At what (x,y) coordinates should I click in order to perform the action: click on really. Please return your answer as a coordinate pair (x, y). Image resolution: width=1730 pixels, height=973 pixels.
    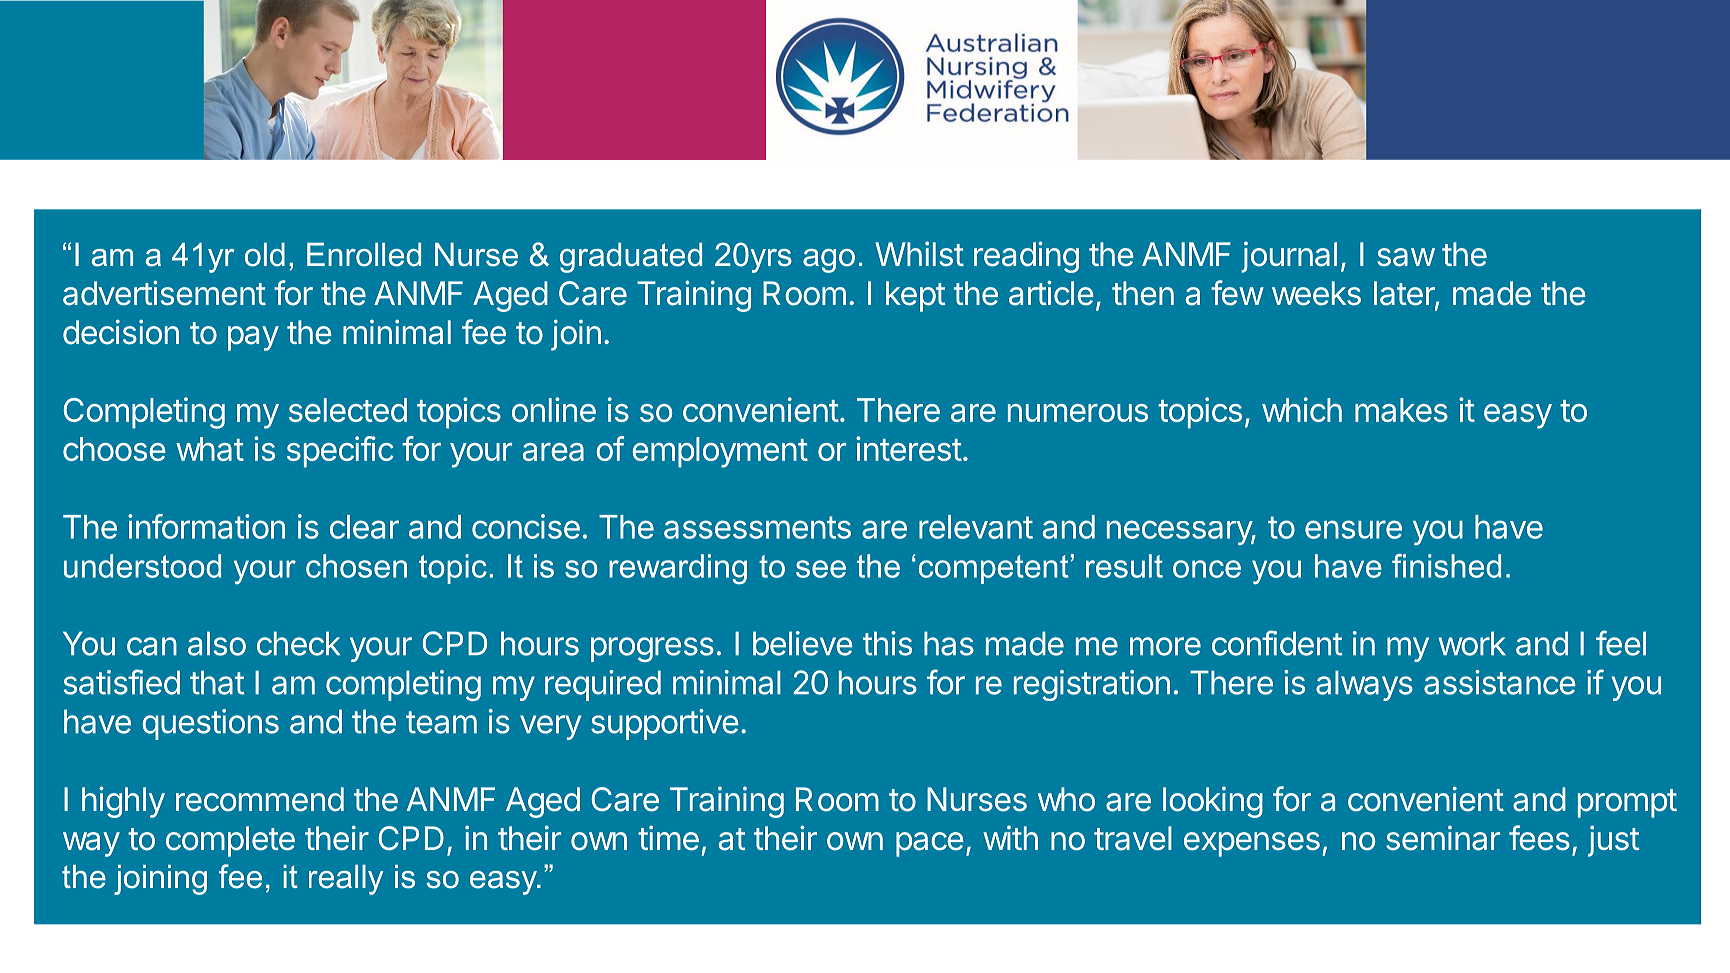
    Looking at the image, I should click on (346, 880).
